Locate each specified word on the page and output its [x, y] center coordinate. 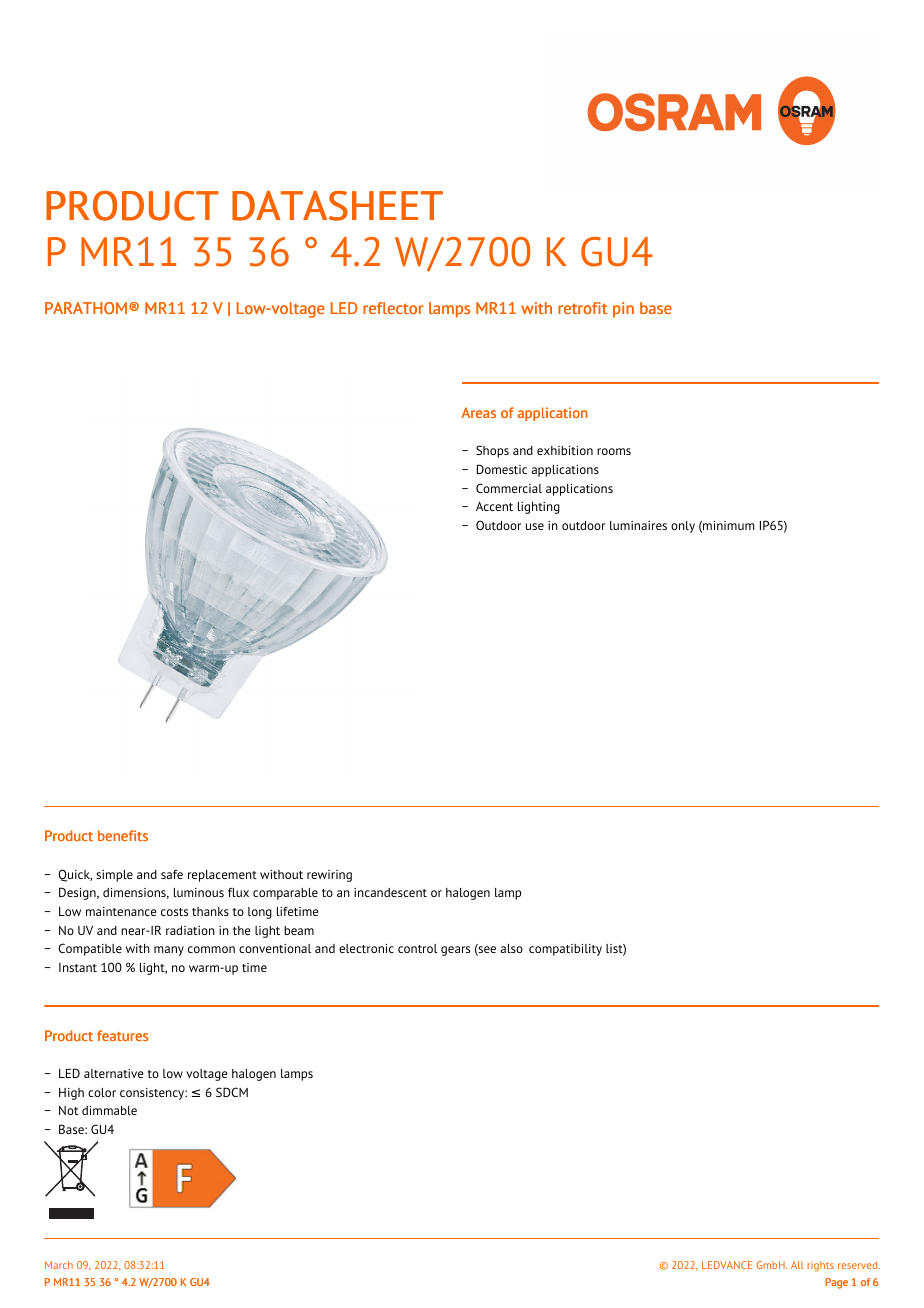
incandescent [390, 892]
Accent [494, 506]
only [683, 527]
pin [623, 310]
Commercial [509, 488]
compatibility [565, 950]
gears [455, 951]
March [59, 1265]
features [122, 1035]
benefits [123, 835]
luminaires [638, 525]
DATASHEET [337, 206]
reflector [393, 308]
